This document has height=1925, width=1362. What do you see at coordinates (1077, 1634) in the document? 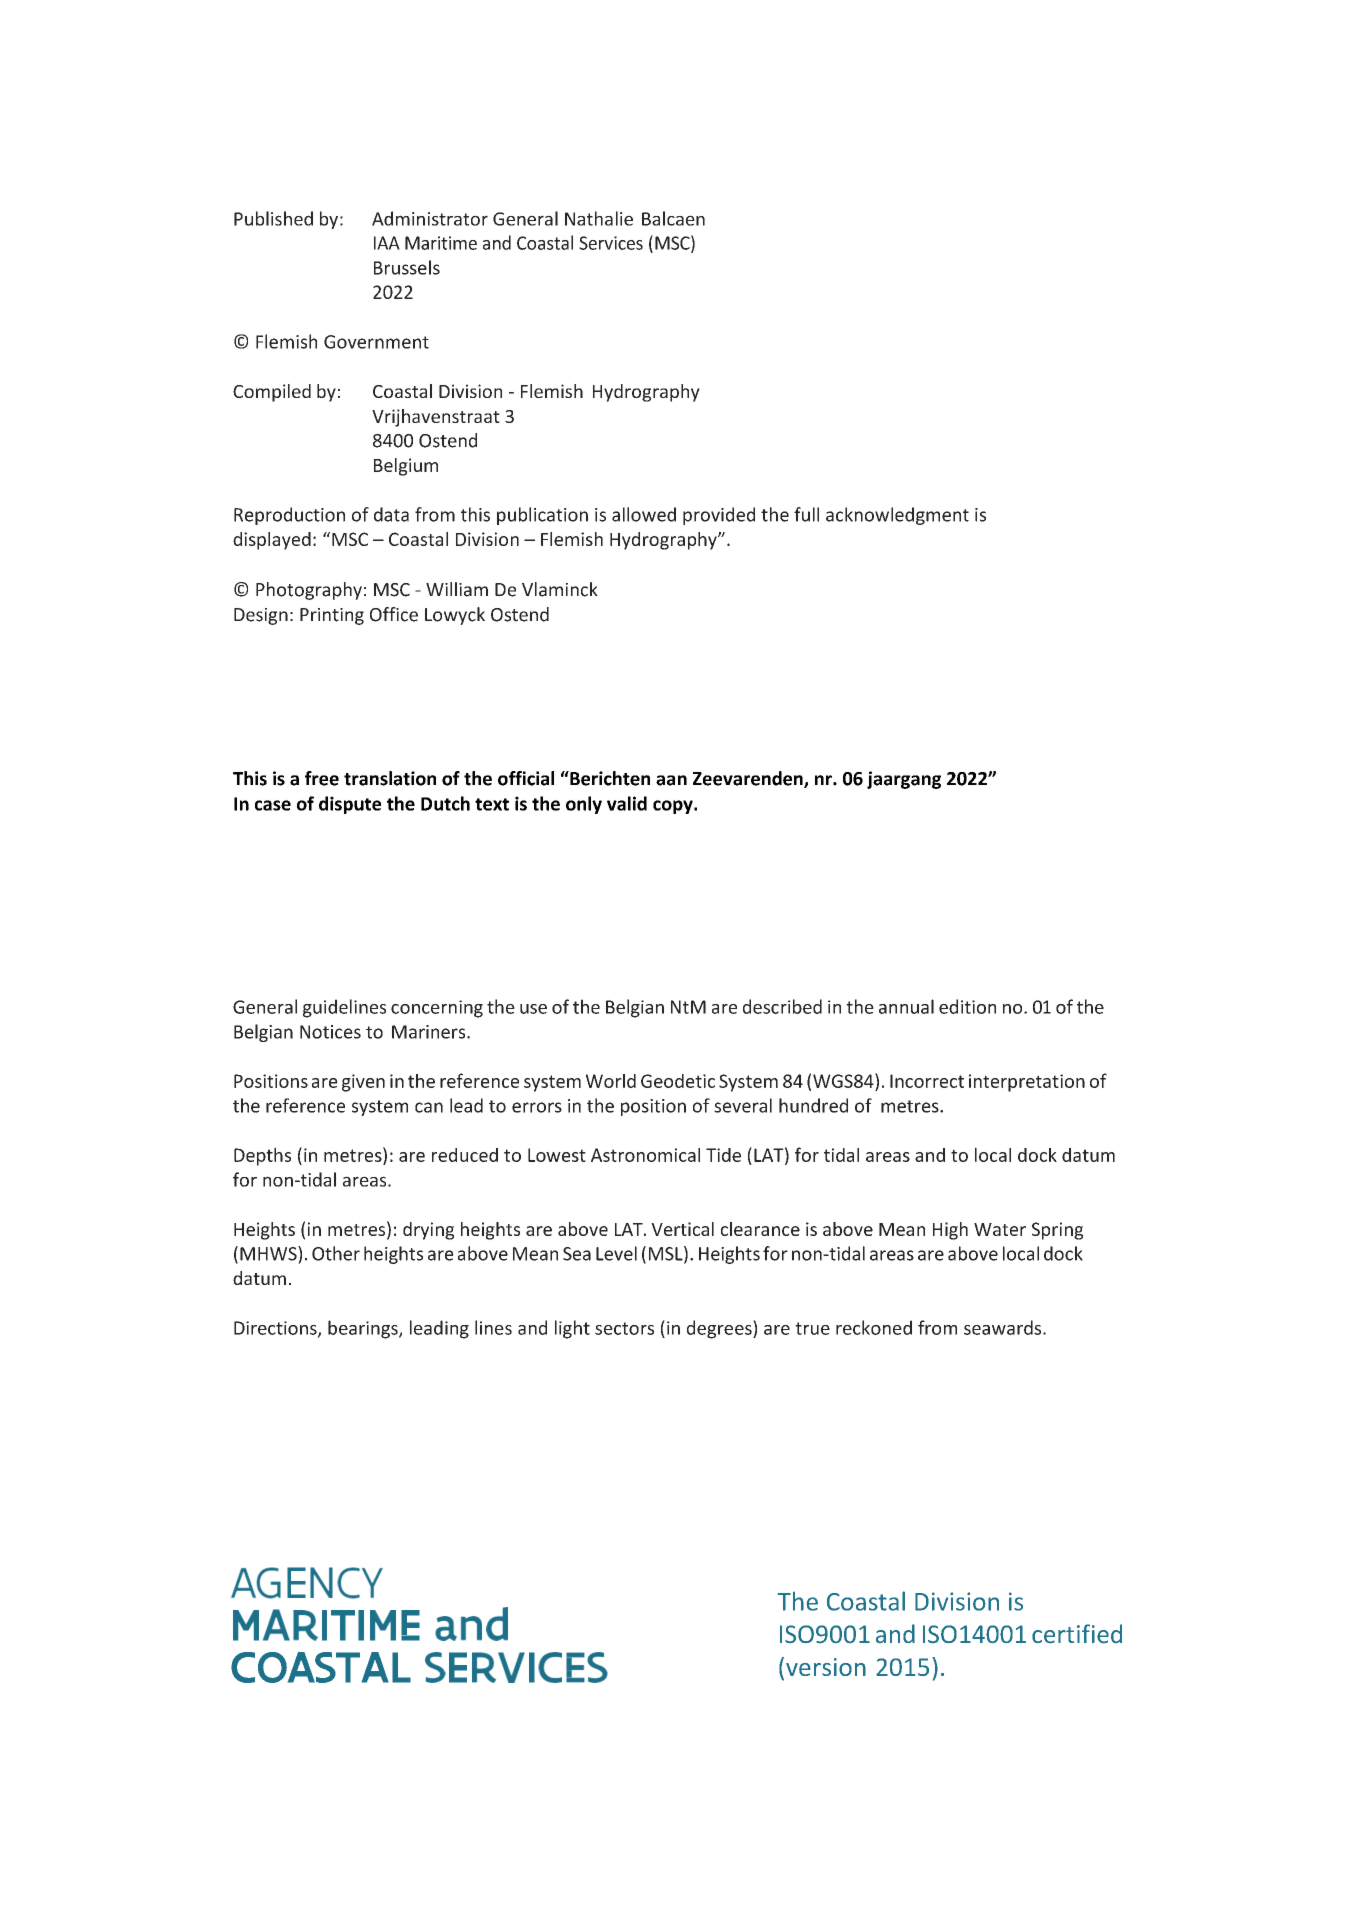
I see `certified` at bounding box center [1077, 1634].
